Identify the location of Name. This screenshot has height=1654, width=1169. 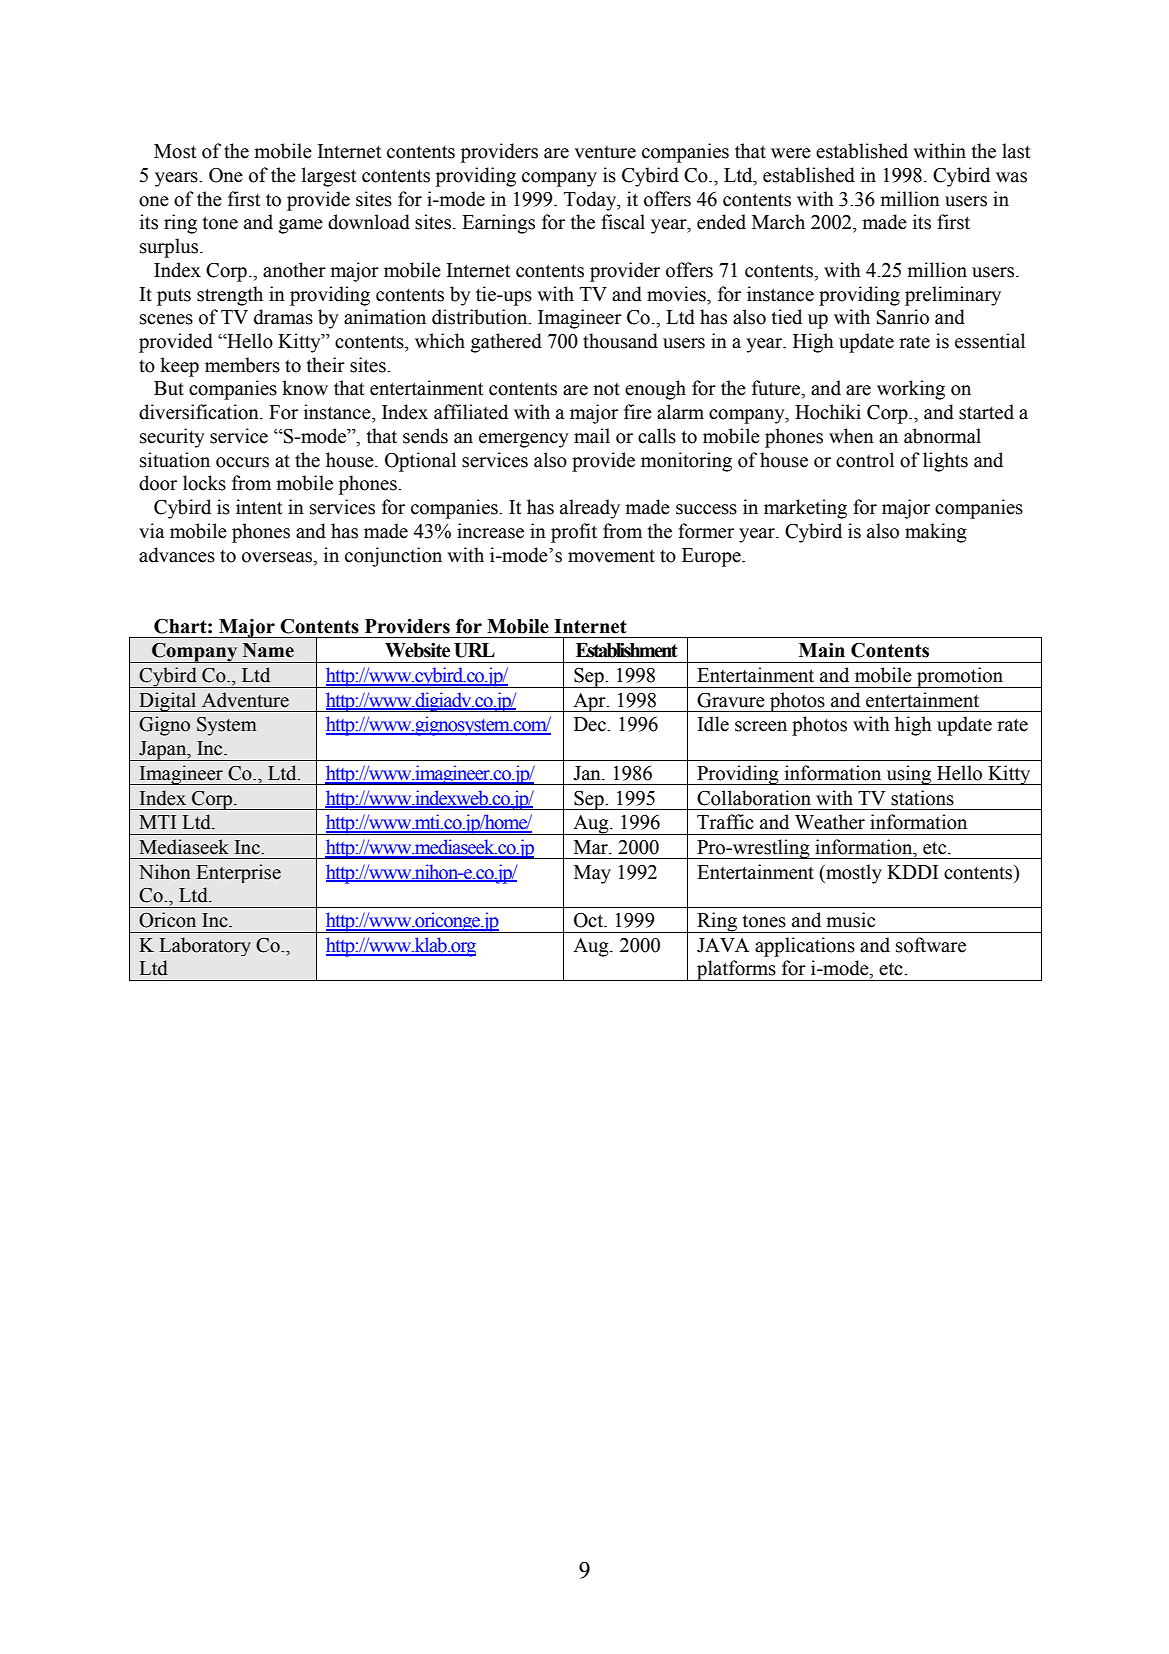
(268, 650).
